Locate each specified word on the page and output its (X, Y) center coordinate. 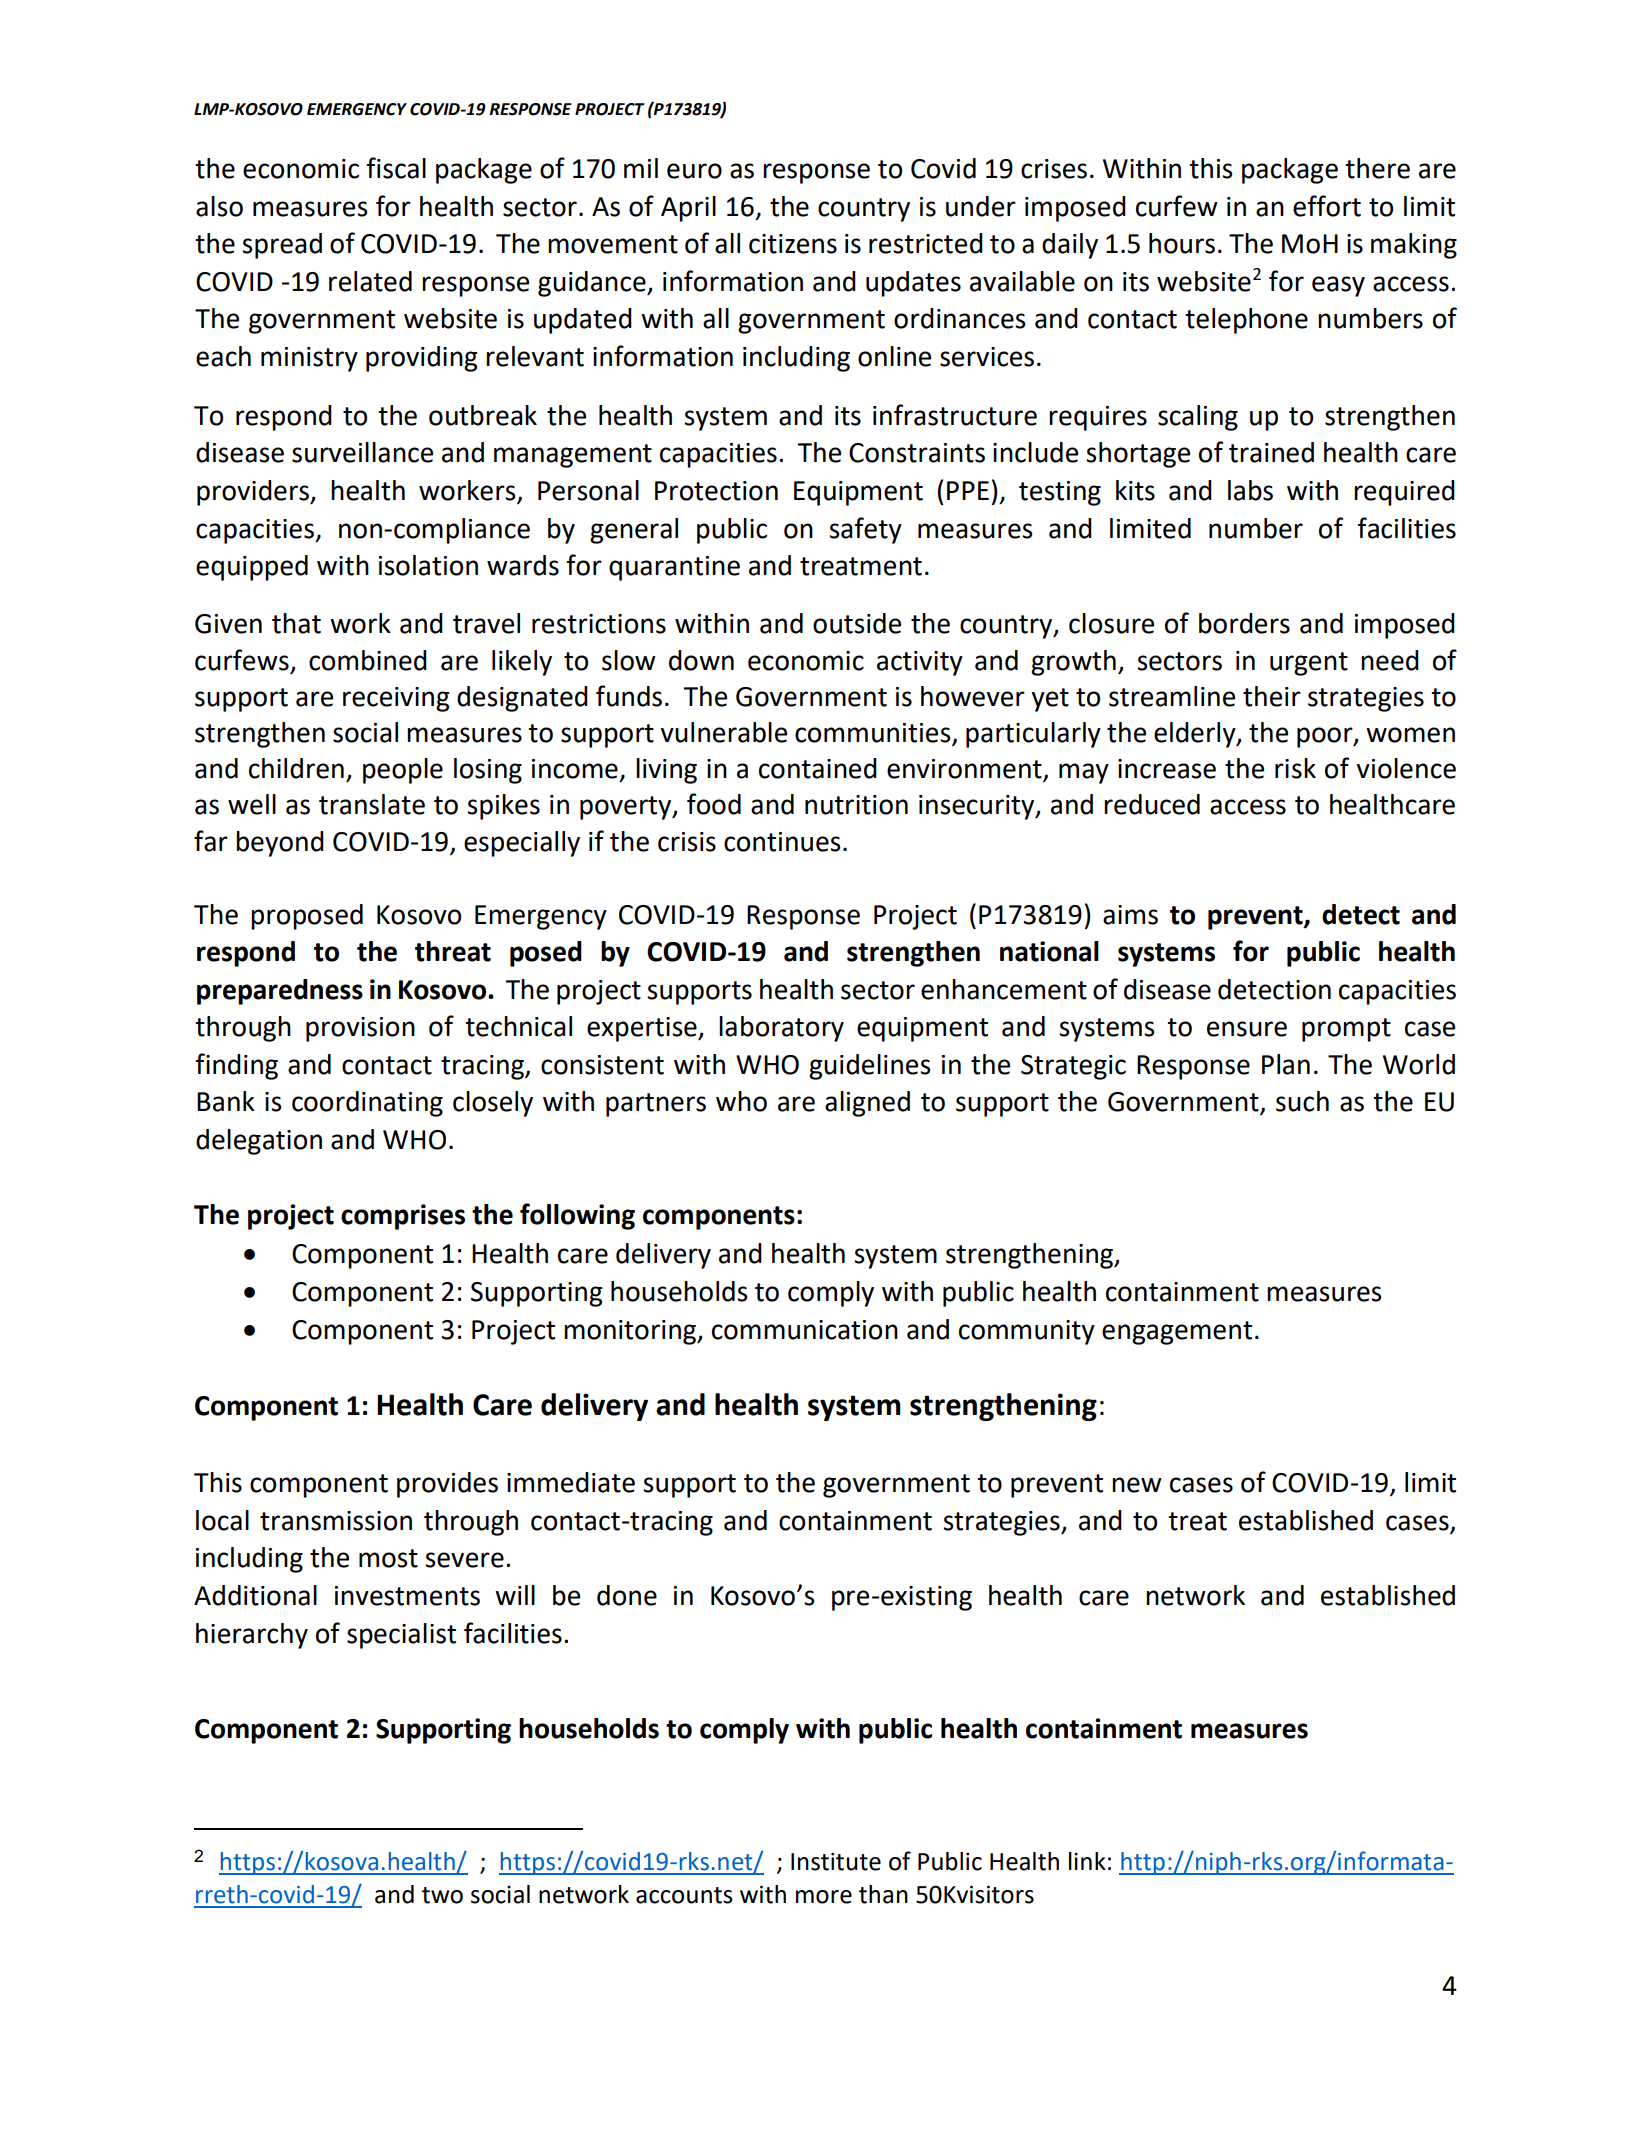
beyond (280, 844)
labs (1250, 490)
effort (1327, 206)
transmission (336, 1521)
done (627, 1595)
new (1137, 1485)
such (1302, 1101)
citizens (793, 244)
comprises (403, 1217)
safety (865, 530)
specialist (401, 1636)
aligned (867, 1104)
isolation (428, 565)
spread (282, 246)
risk (1295, 768)
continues (782, 842)
